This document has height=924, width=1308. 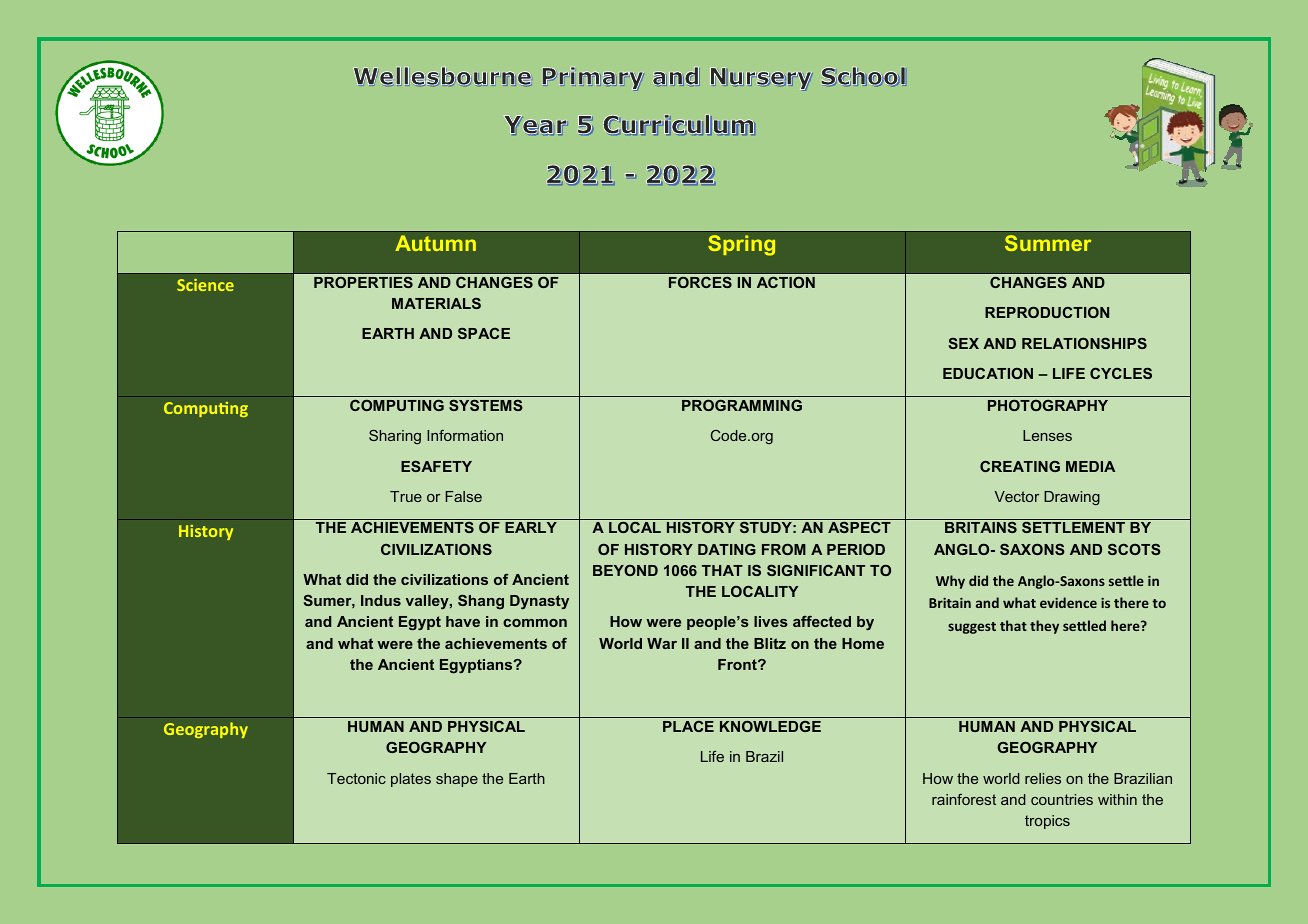 What do you see at coordinates (741, 245) in the document?
I see `Spring` at bounding box center [741, 245].
